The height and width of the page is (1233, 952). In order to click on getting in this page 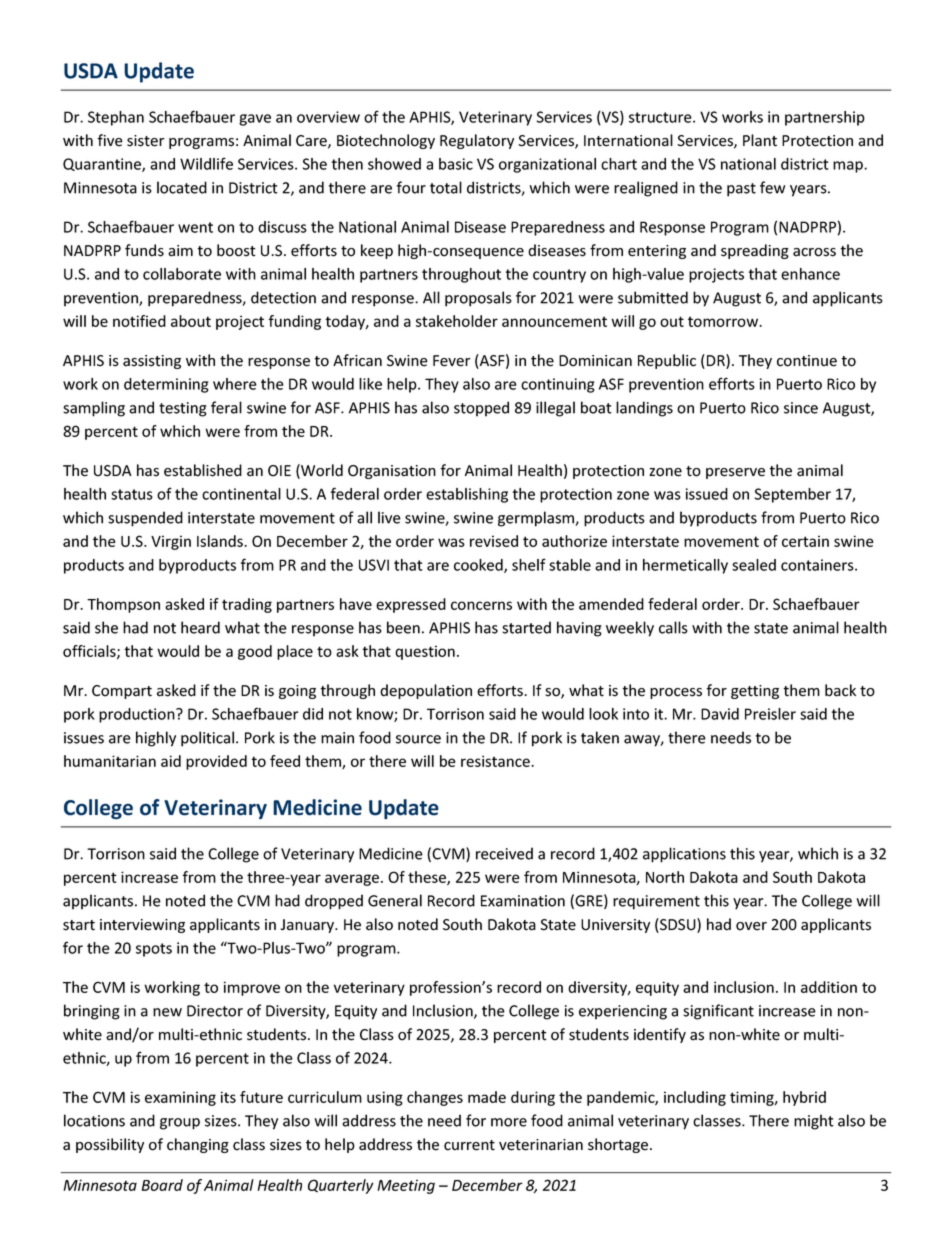, I will do `click(755, 692)`.
